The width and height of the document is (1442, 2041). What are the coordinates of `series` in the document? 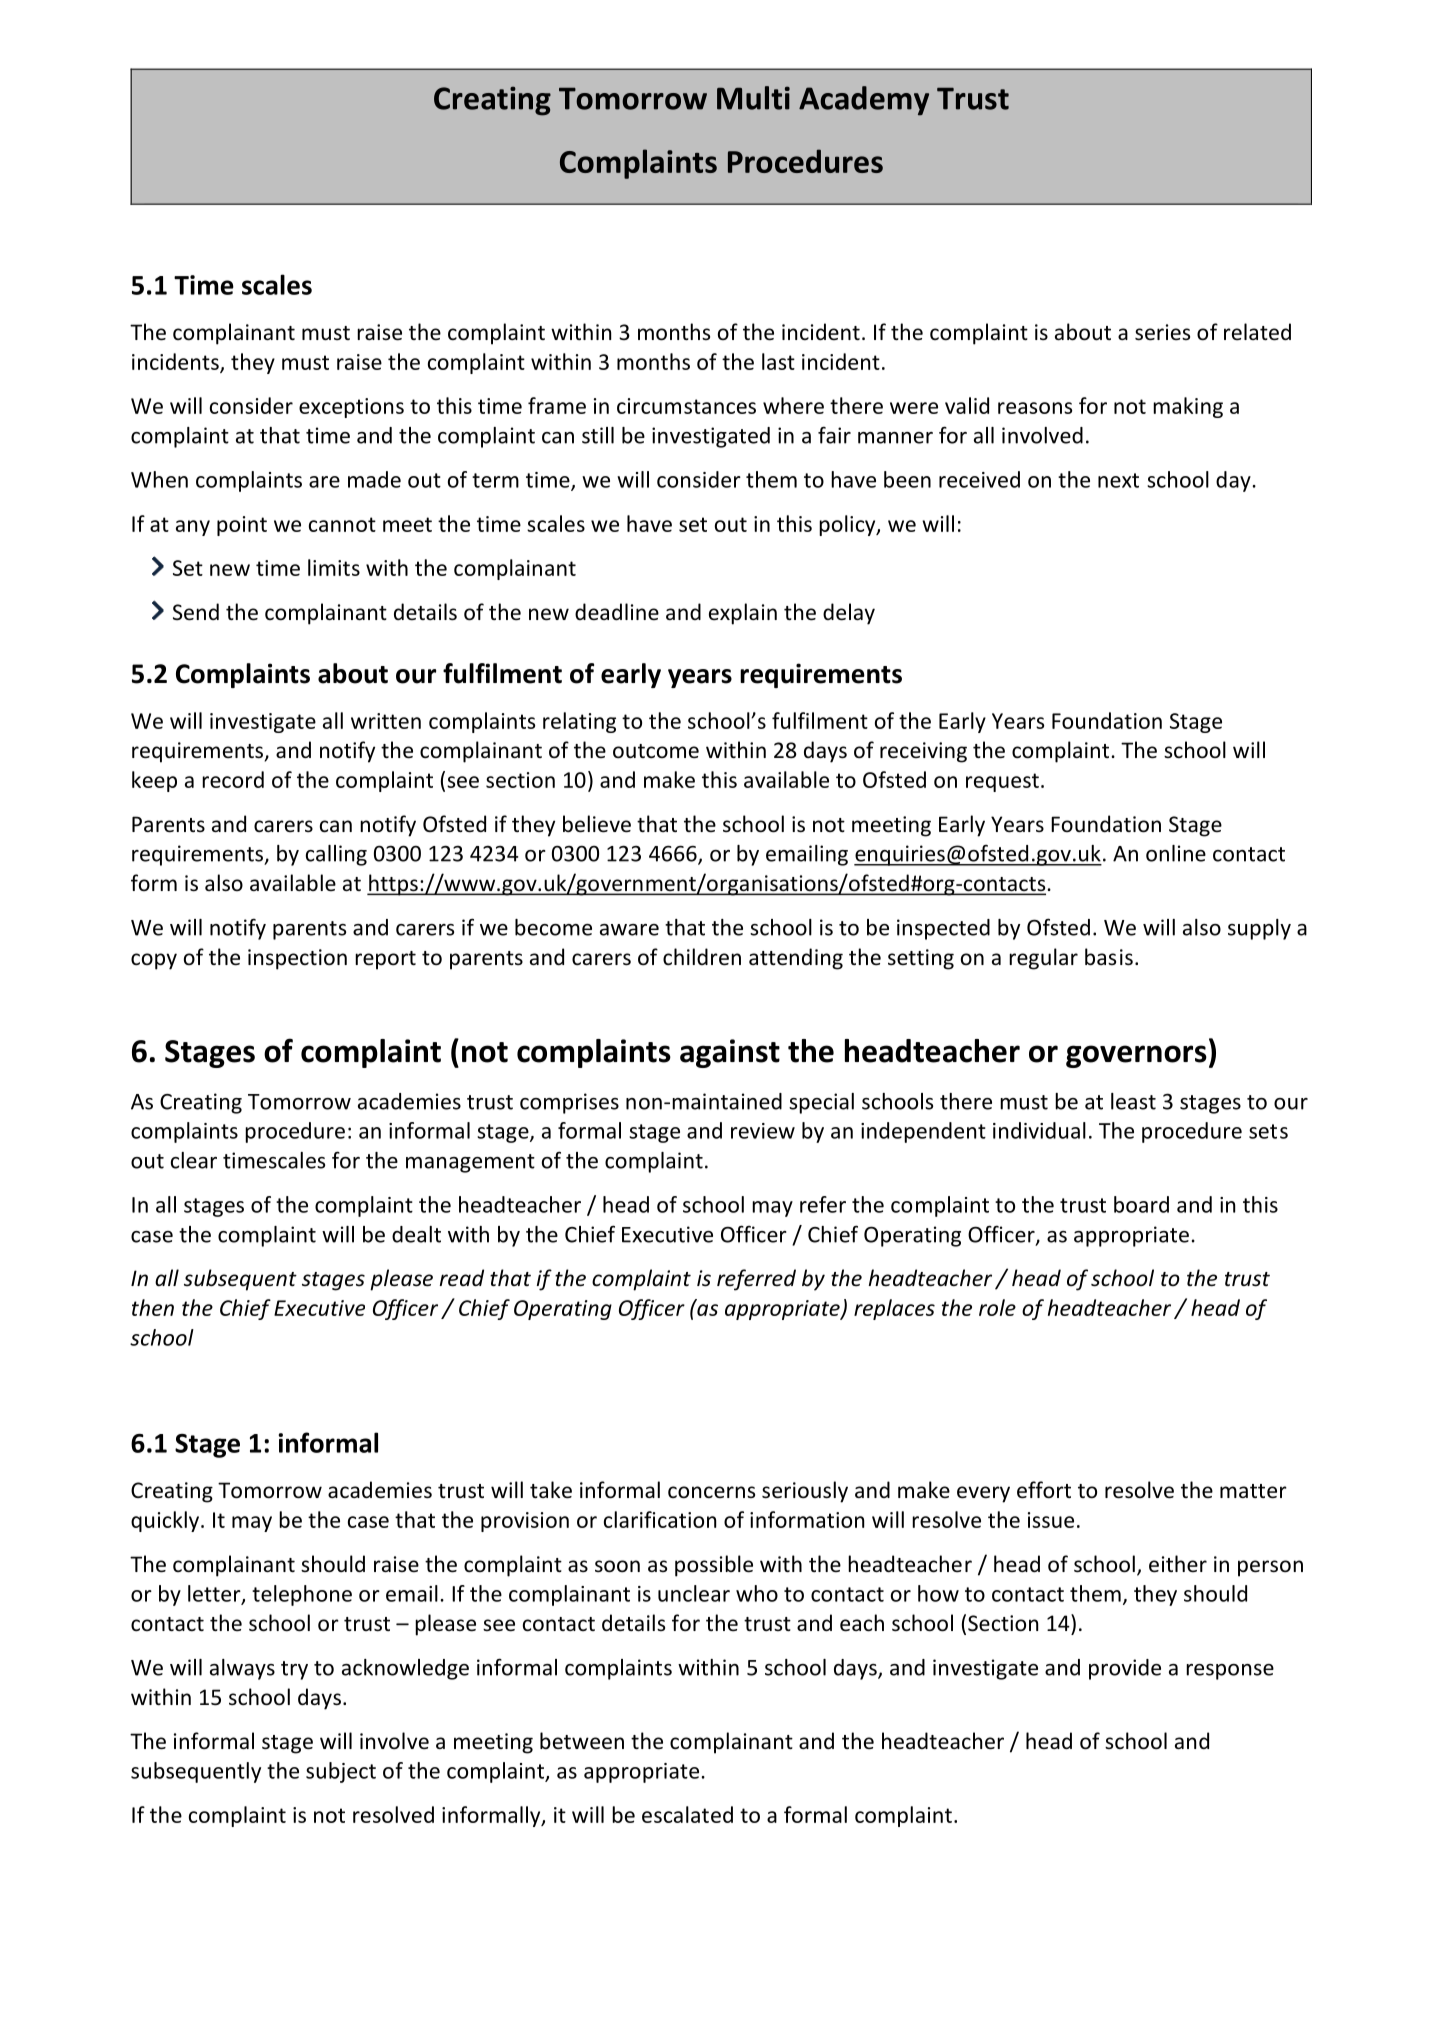 It's located at (1162, 332).
